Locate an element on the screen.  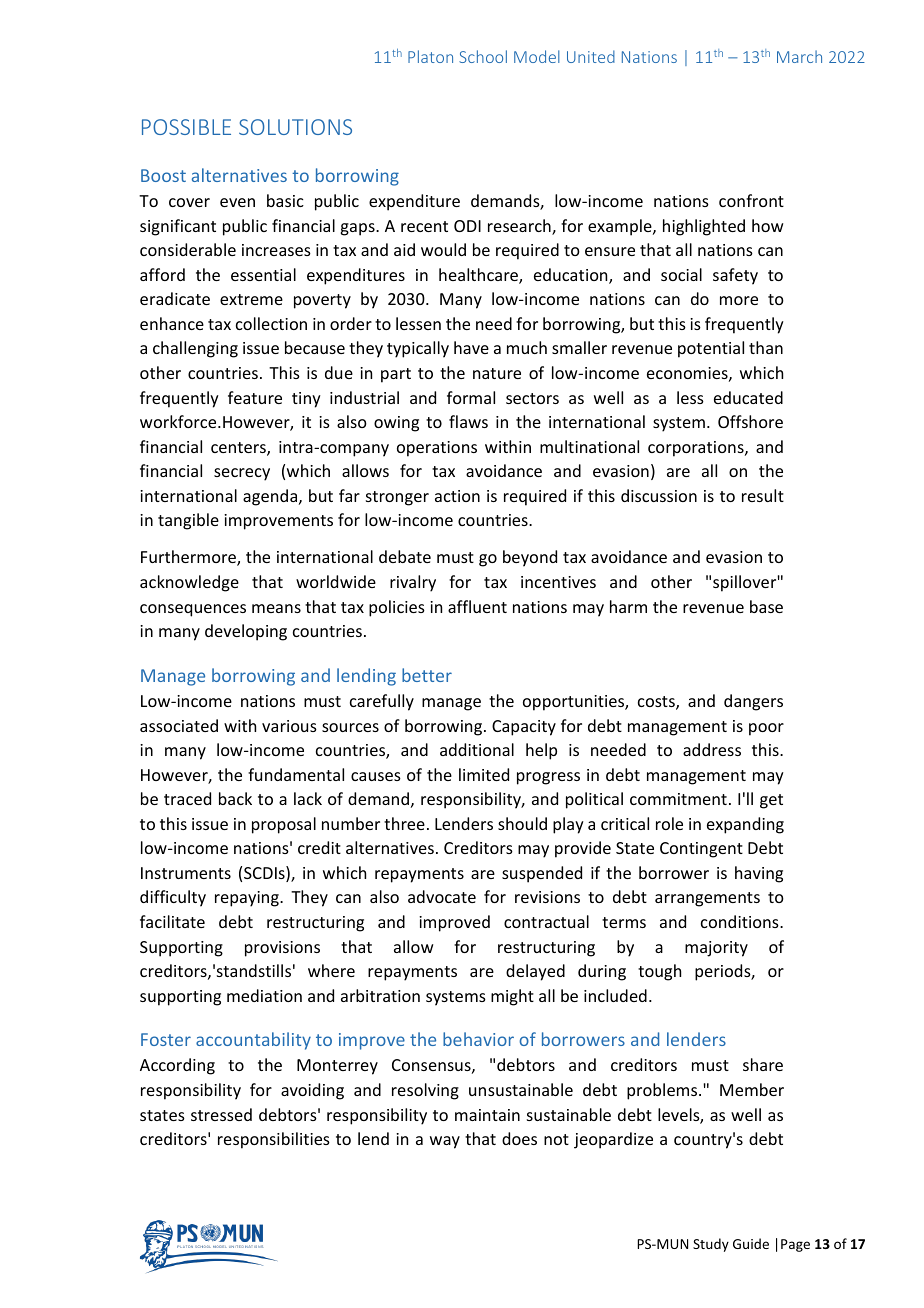
action is located at coordinates (457, 496).
